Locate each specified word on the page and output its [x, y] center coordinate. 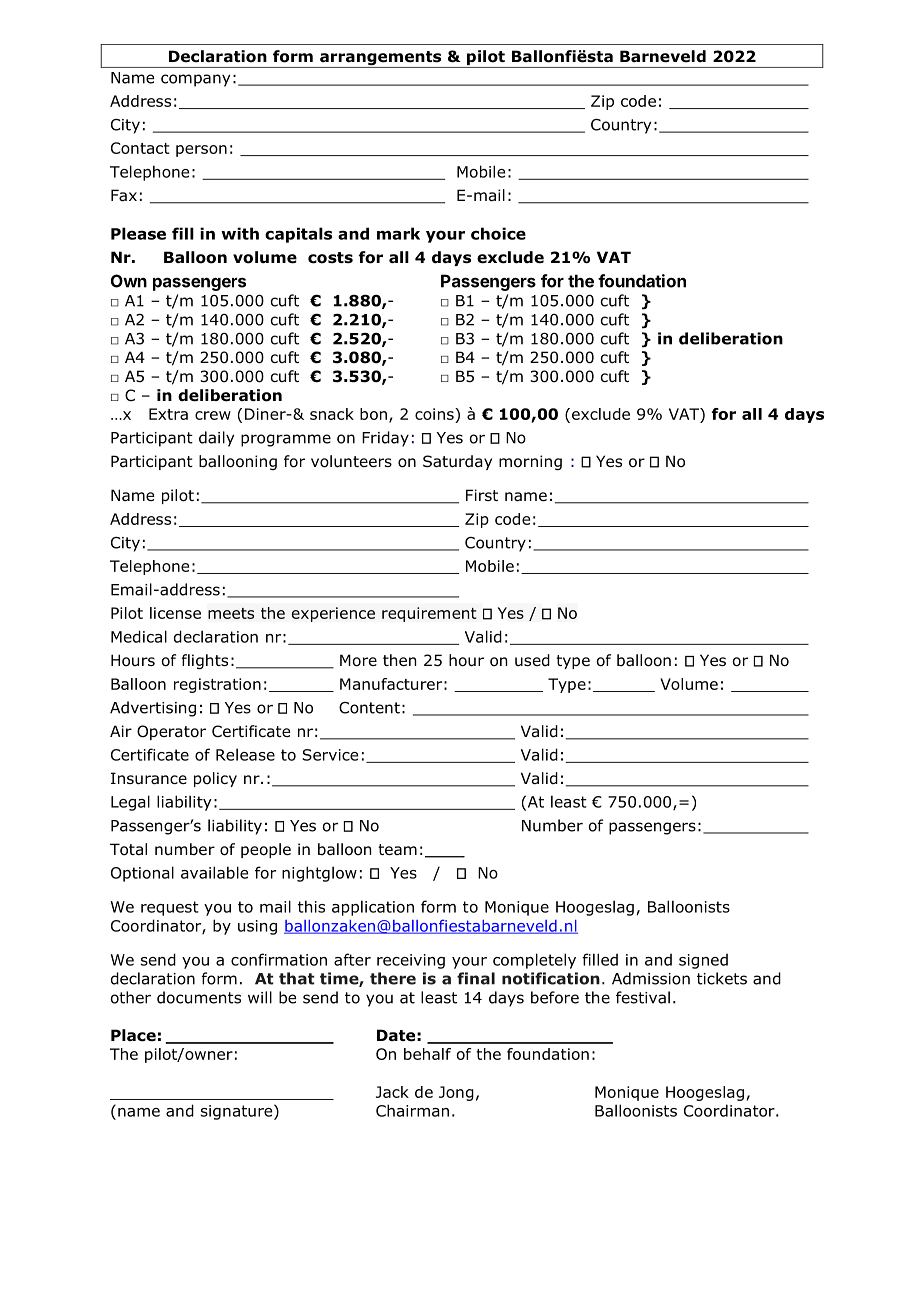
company [195, 80]
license [175, 613]
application [373, 908]
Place [133, 1035]
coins [435, 414]
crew [213, 415]
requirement [429, 614]
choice [498, 233]
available [214, 872]
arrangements [381, 59]
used [532, 660]
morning [530, 462]
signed [703, 961]
